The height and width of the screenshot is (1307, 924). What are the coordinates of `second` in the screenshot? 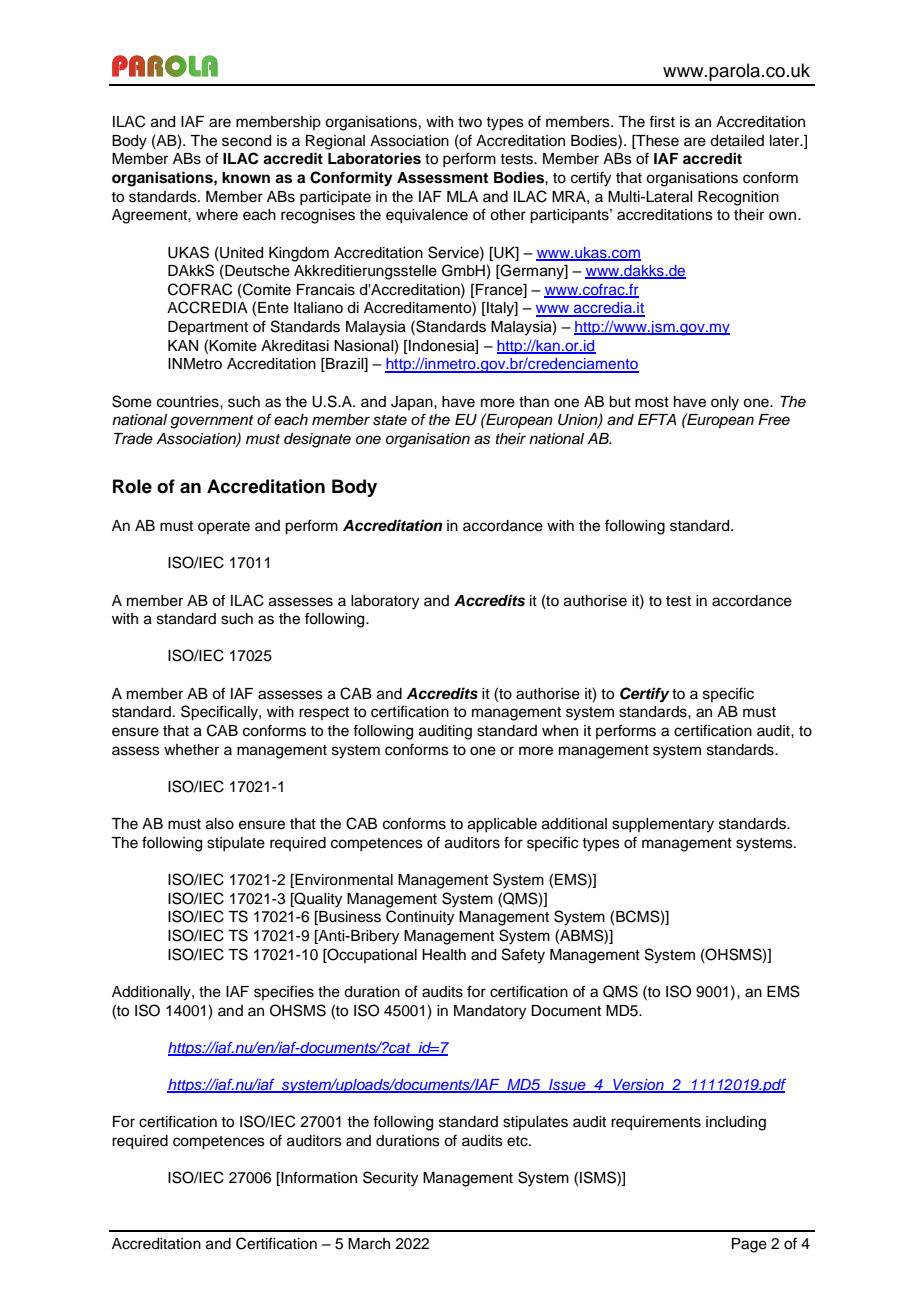 It's located at (246, 141).
